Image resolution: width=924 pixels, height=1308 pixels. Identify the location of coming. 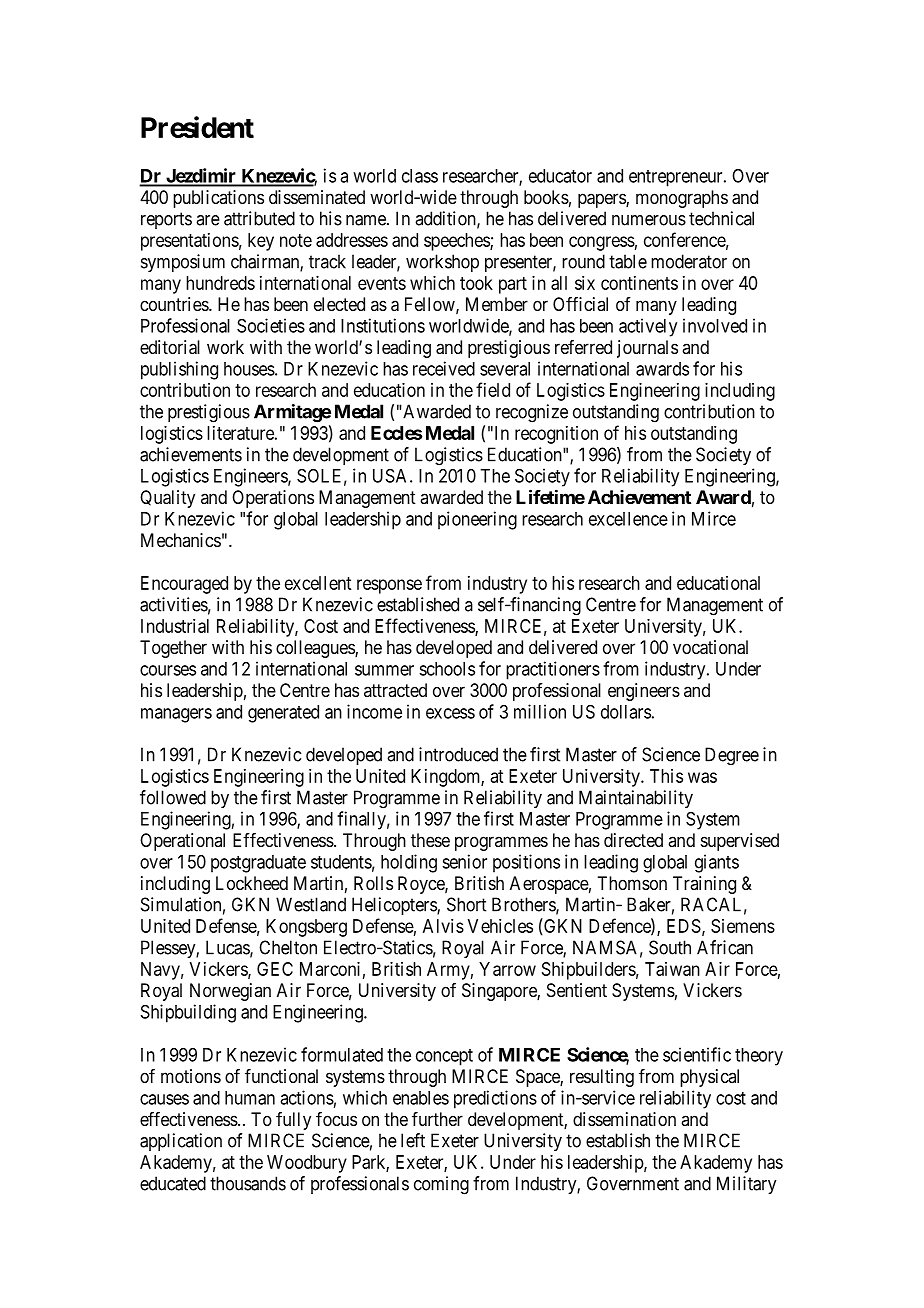
(441, 1185).
